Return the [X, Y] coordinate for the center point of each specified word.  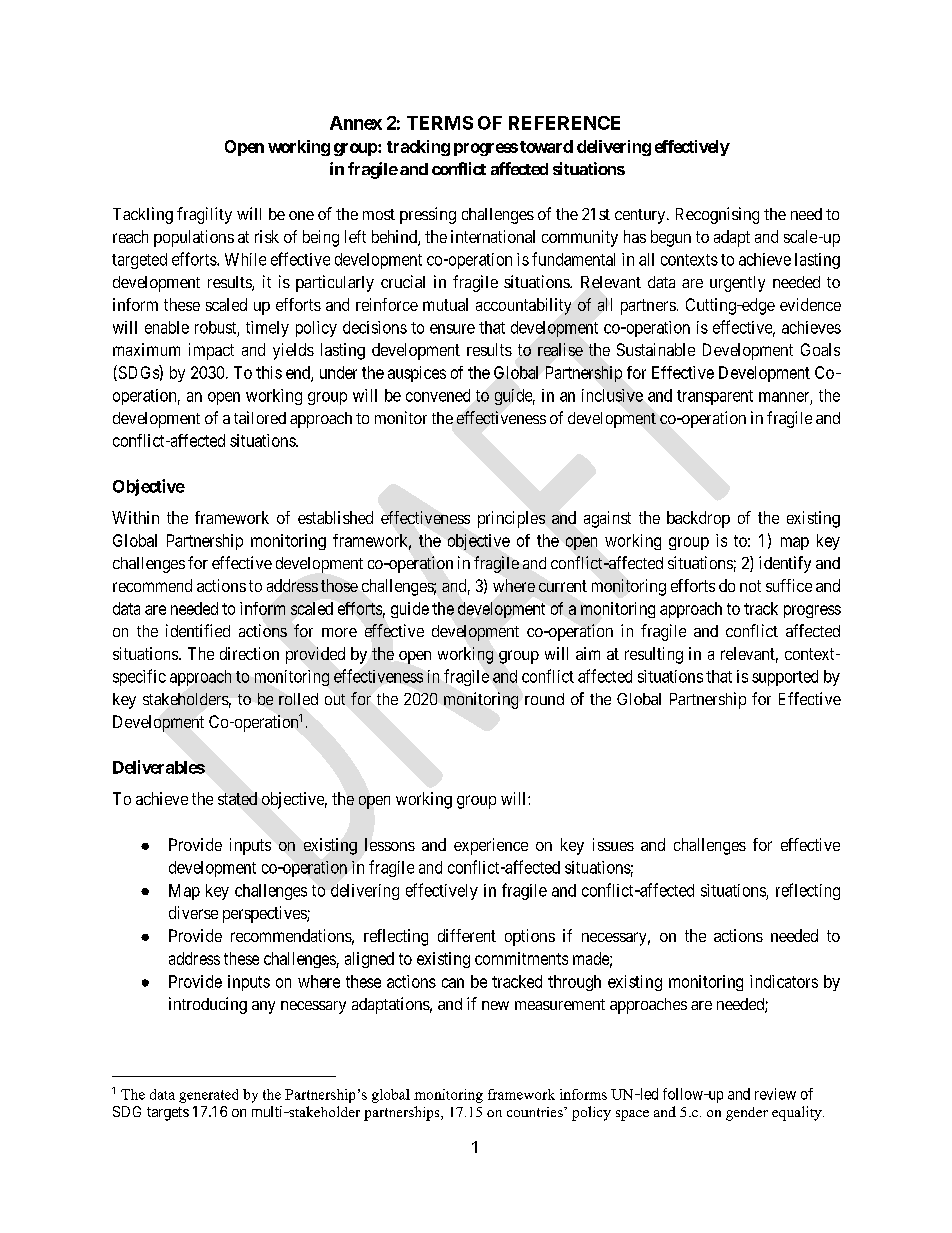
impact [211, 351]
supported [785, 678]
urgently [737, 284]
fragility [204, 215]
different [467, 935]
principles [511, 519]
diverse [193, 912]
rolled [298, 699]
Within [135, 517]
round [544, 699]
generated [208, 1096]
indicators [784, 981]
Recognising [717, 215]
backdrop [698, 519]
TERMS [440, 123]
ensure [452, 329]
